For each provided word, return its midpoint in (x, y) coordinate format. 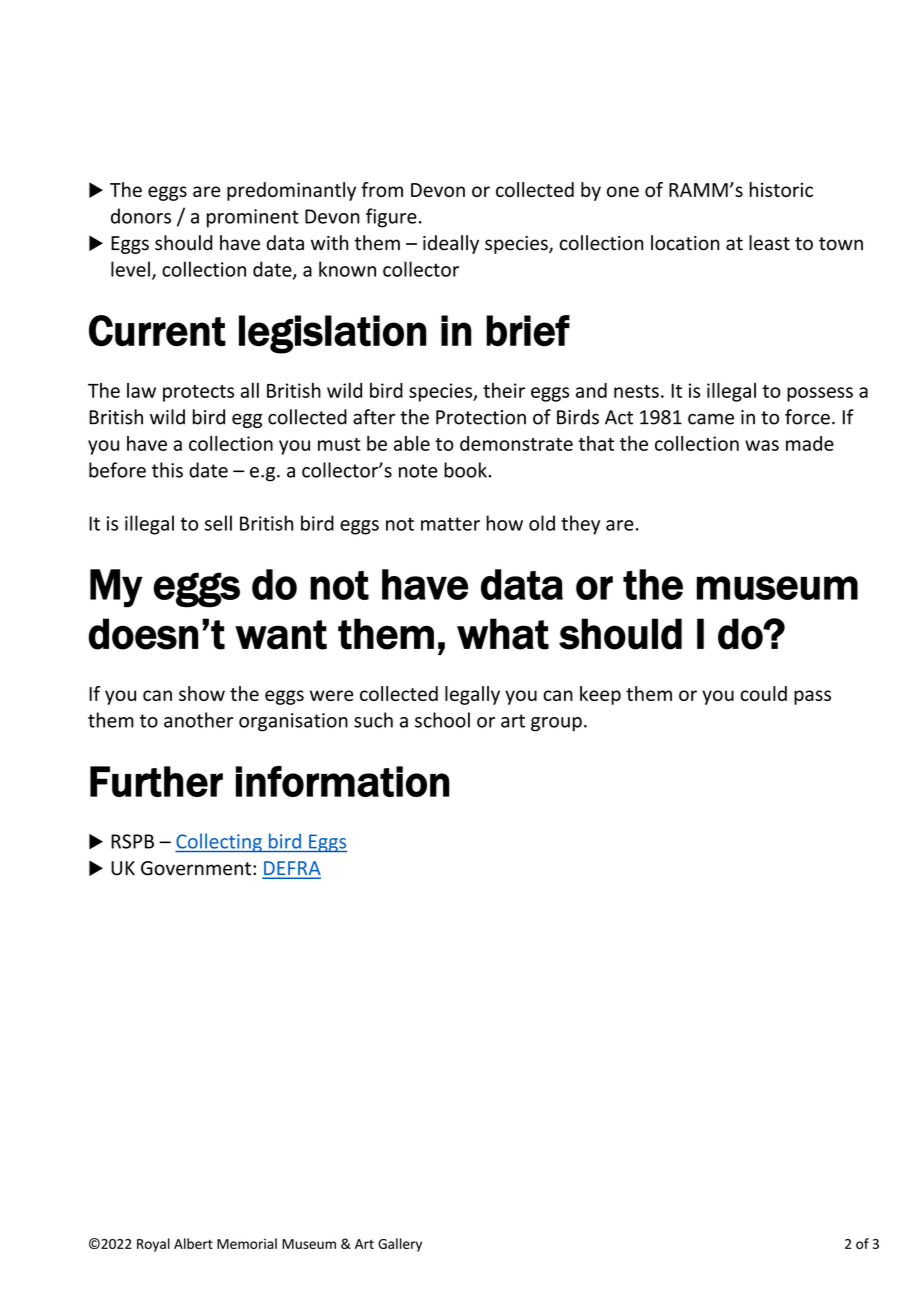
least (769, 243)
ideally (451, 244)
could (763, 693)
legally (472, 695)
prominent (253, 218)
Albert (193, 1243)
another (198, 720)
